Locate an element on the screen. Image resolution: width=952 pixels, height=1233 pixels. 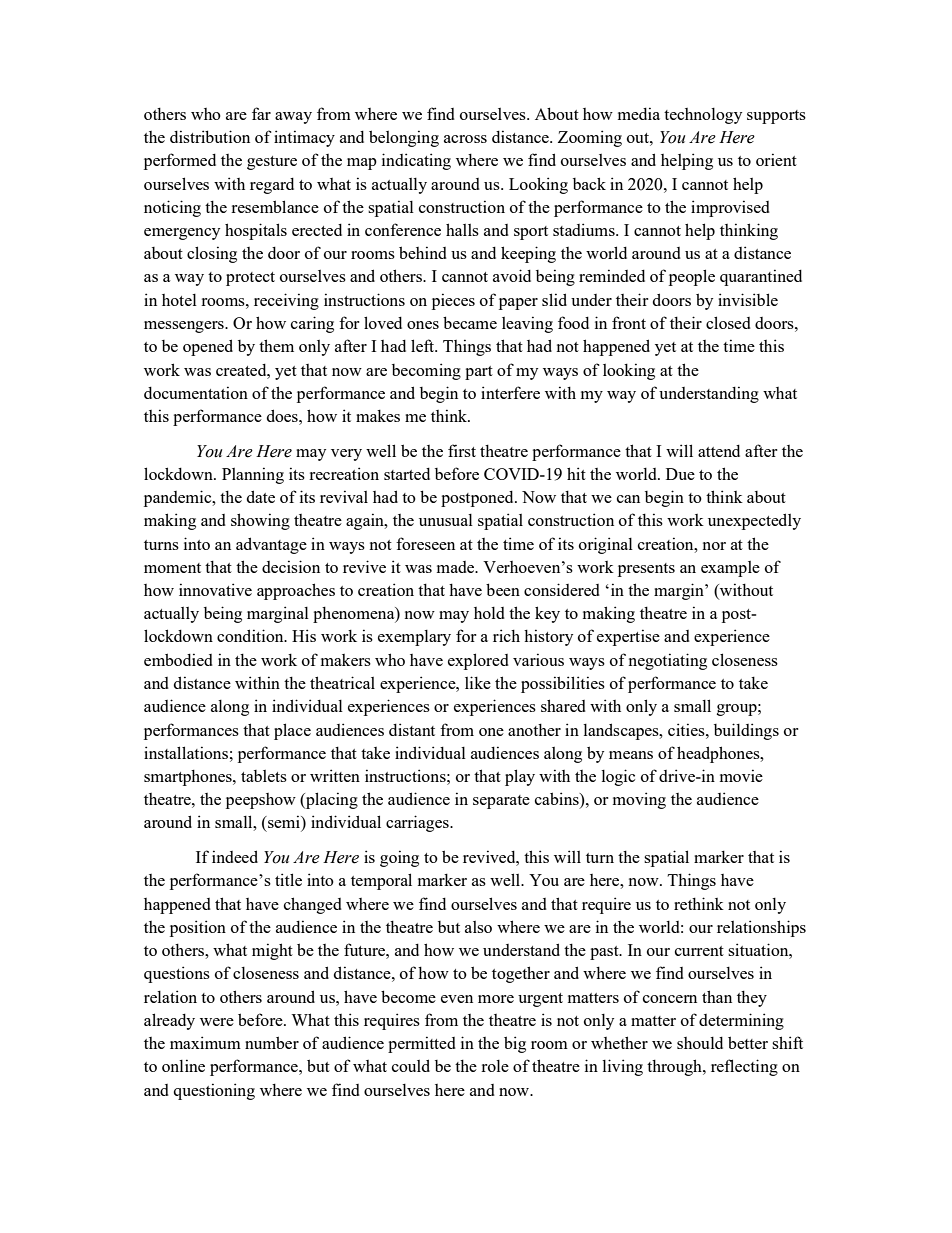
movie is located at coordinates (741, 775).
